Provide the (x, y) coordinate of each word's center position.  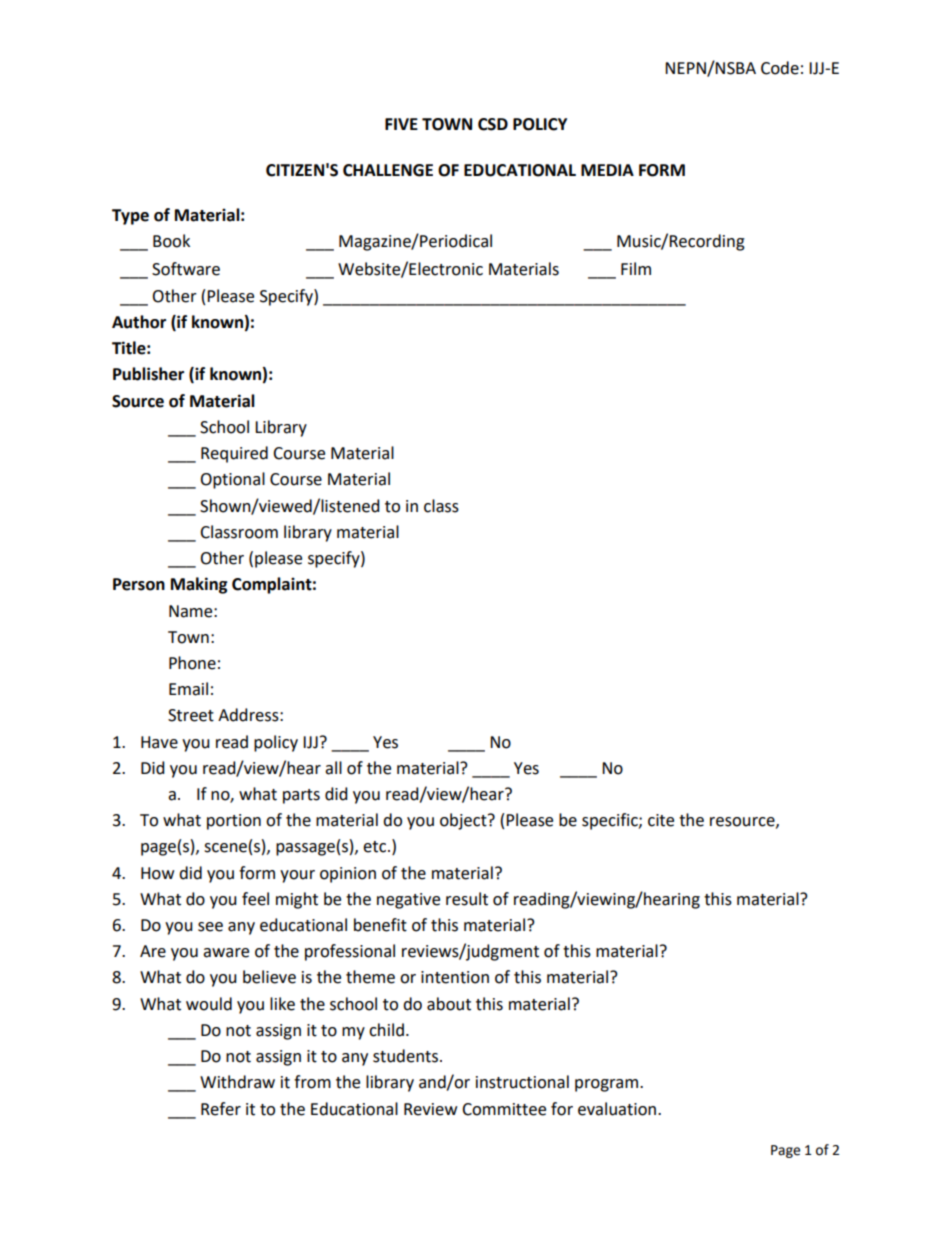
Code (780, 68)
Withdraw (237, 1082)
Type (130, 217)
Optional (232, 480)
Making (199, 585)
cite (661, 820)
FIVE (401, 124)
